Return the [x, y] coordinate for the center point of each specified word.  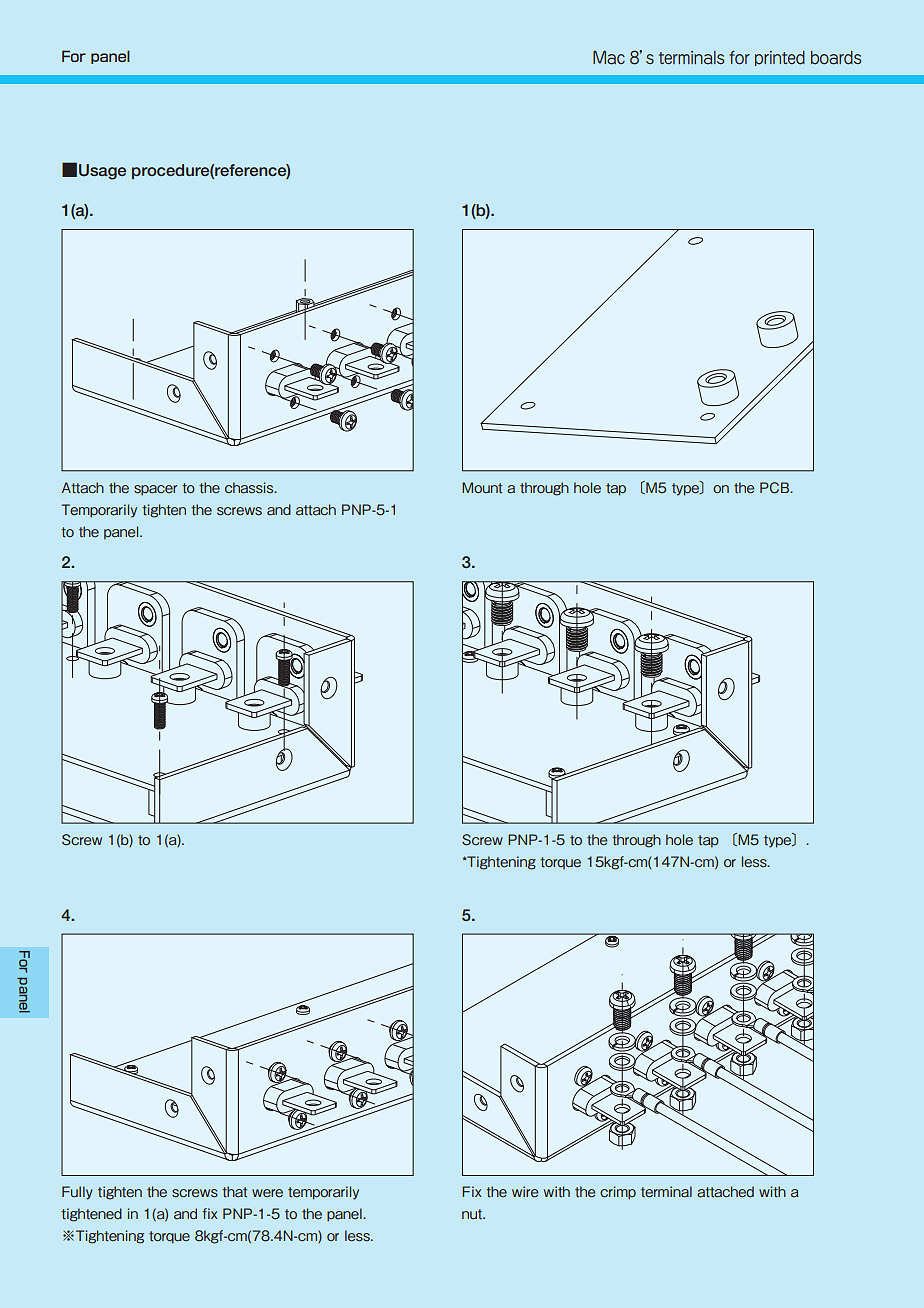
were [267, 1193]
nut [473, 1214]
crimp [618, 1193]
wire [525, 1192]
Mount [482, 488]
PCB [776, 488]
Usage [102, 172]
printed [780, 58]
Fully [77, 1193]
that [234, 1192]
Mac [609, 57]
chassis [250, 488]
